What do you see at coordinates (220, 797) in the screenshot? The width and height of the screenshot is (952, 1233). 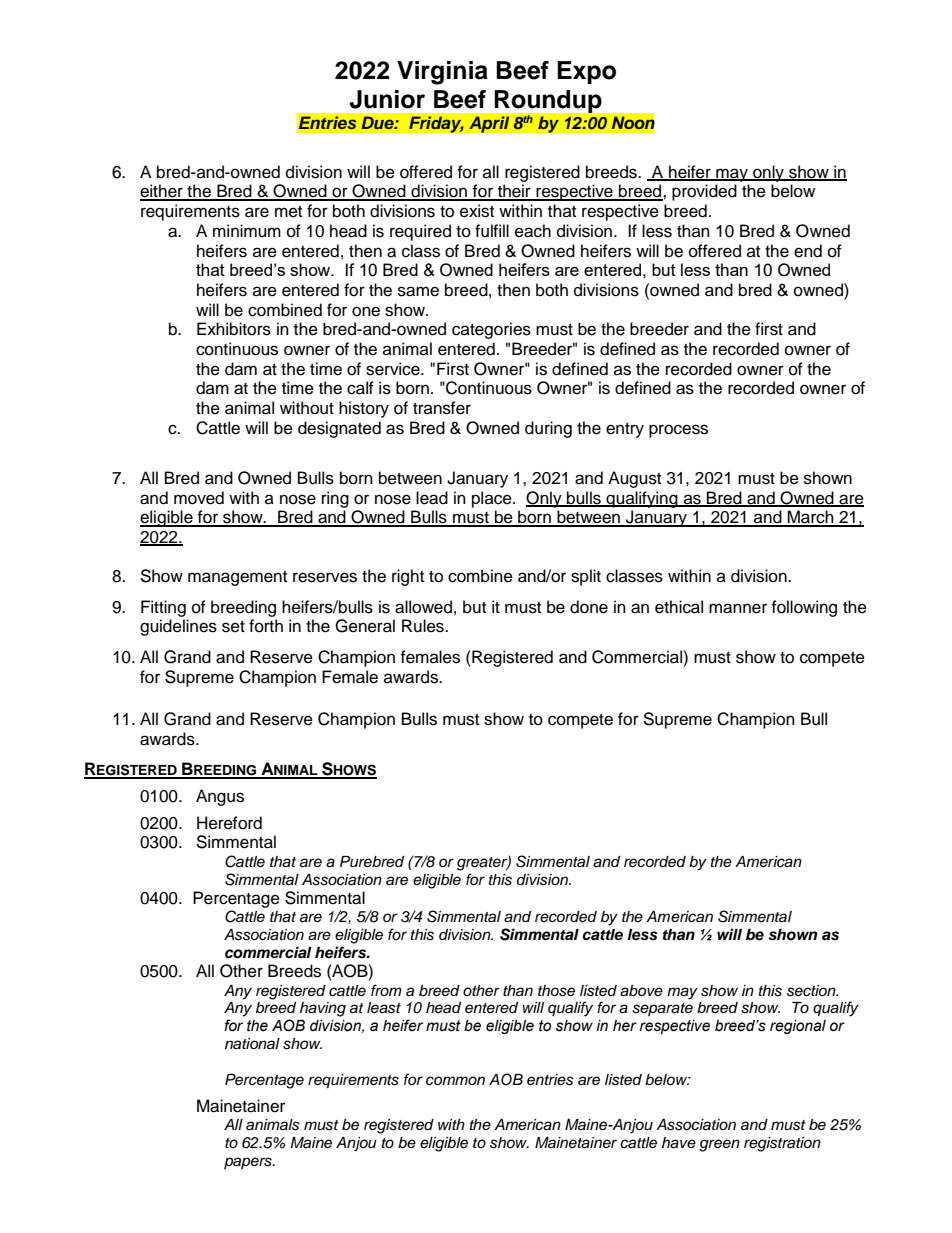 I see `Angus` at bounding box center [220, 797].
